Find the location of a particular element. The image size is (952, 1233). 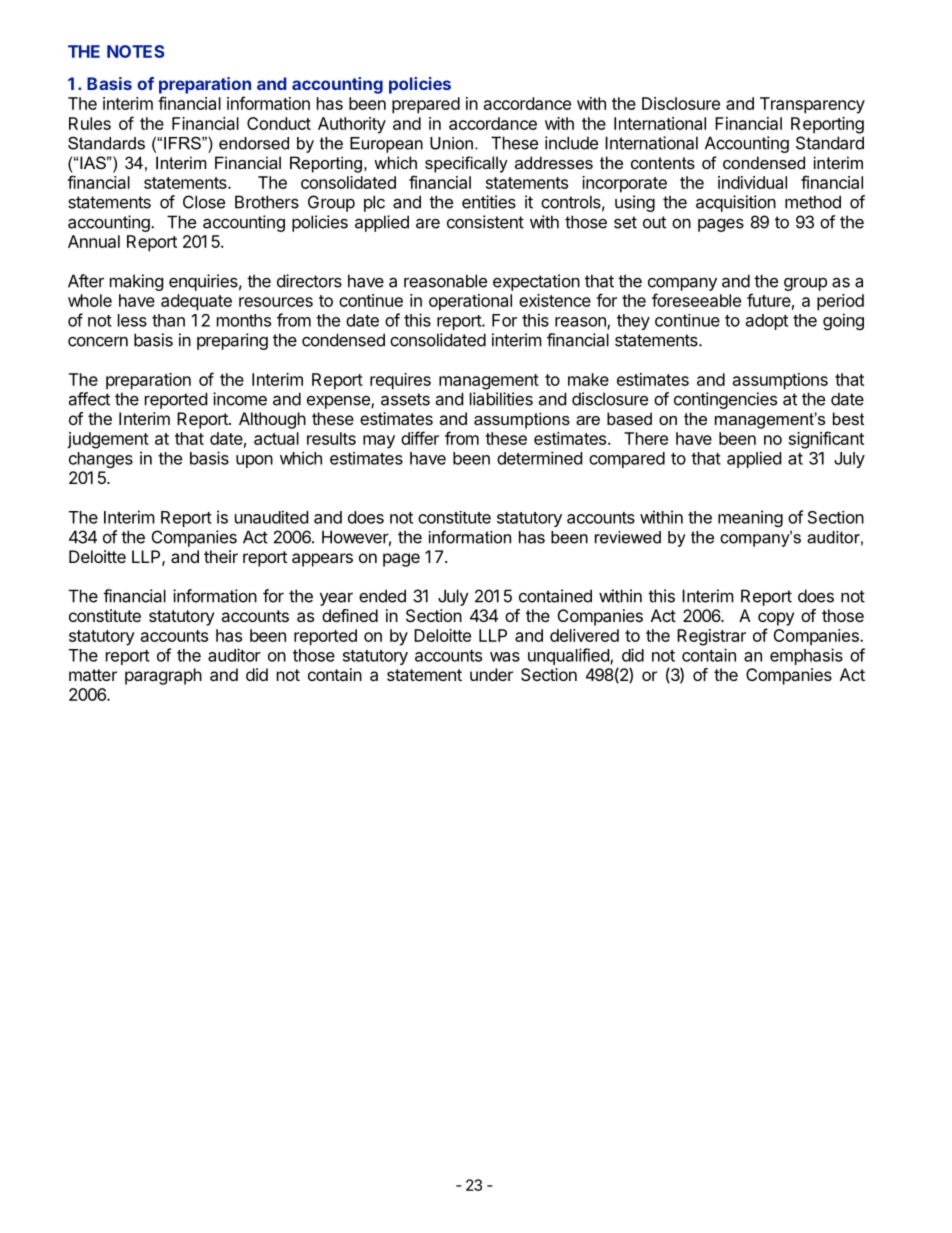

prepared is located at coordinates (426, 105).
